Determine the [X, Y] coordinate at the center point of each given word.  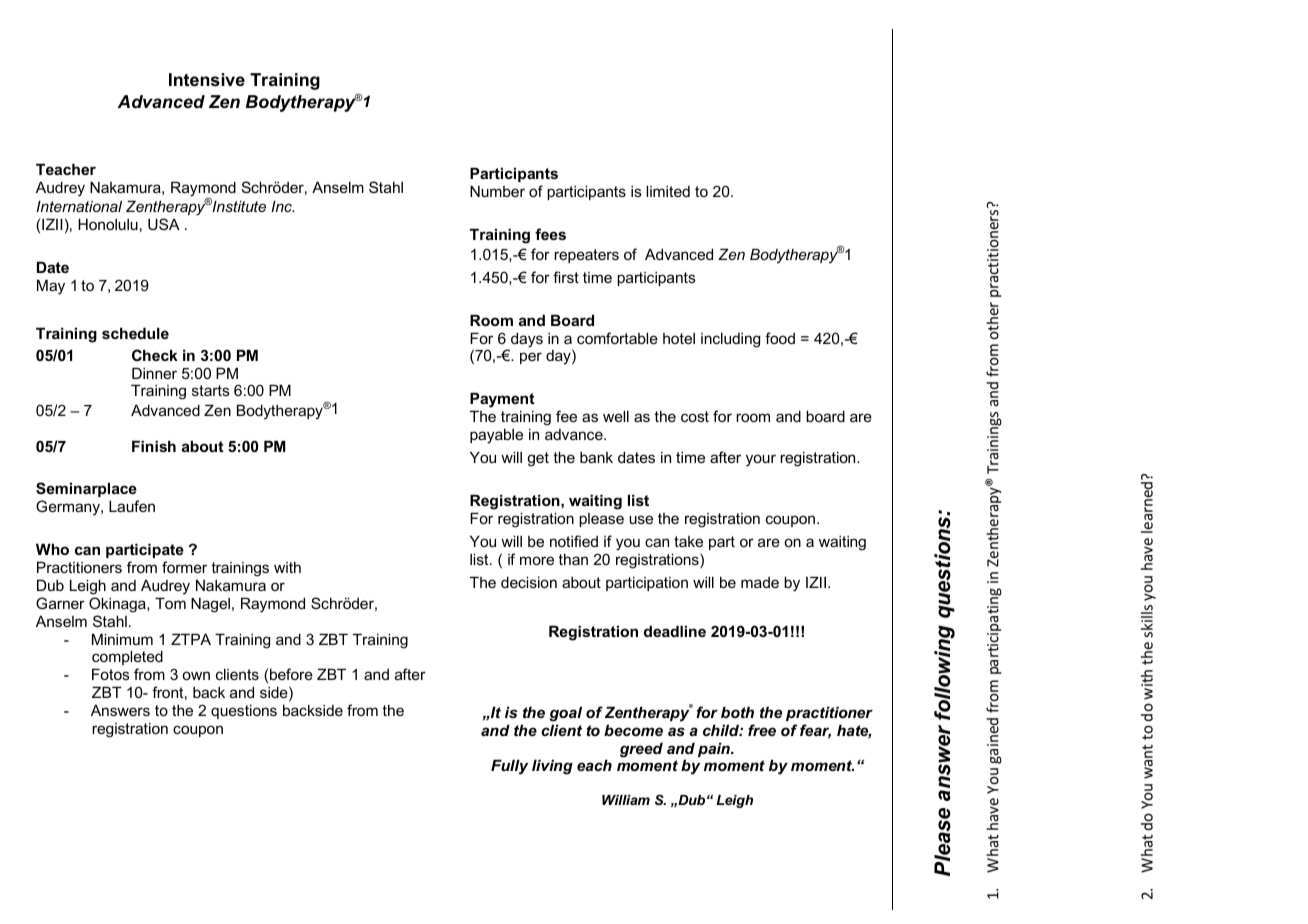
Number [497, 191]
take [688, 541]
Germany [69, 508]
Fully [509, 767]
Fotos [111, 674]
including [730, 340]
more [537, 560]
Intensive [207, 80]
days [527, 340]
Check [155, 355]
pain [715, 749]
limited [668, 191]
